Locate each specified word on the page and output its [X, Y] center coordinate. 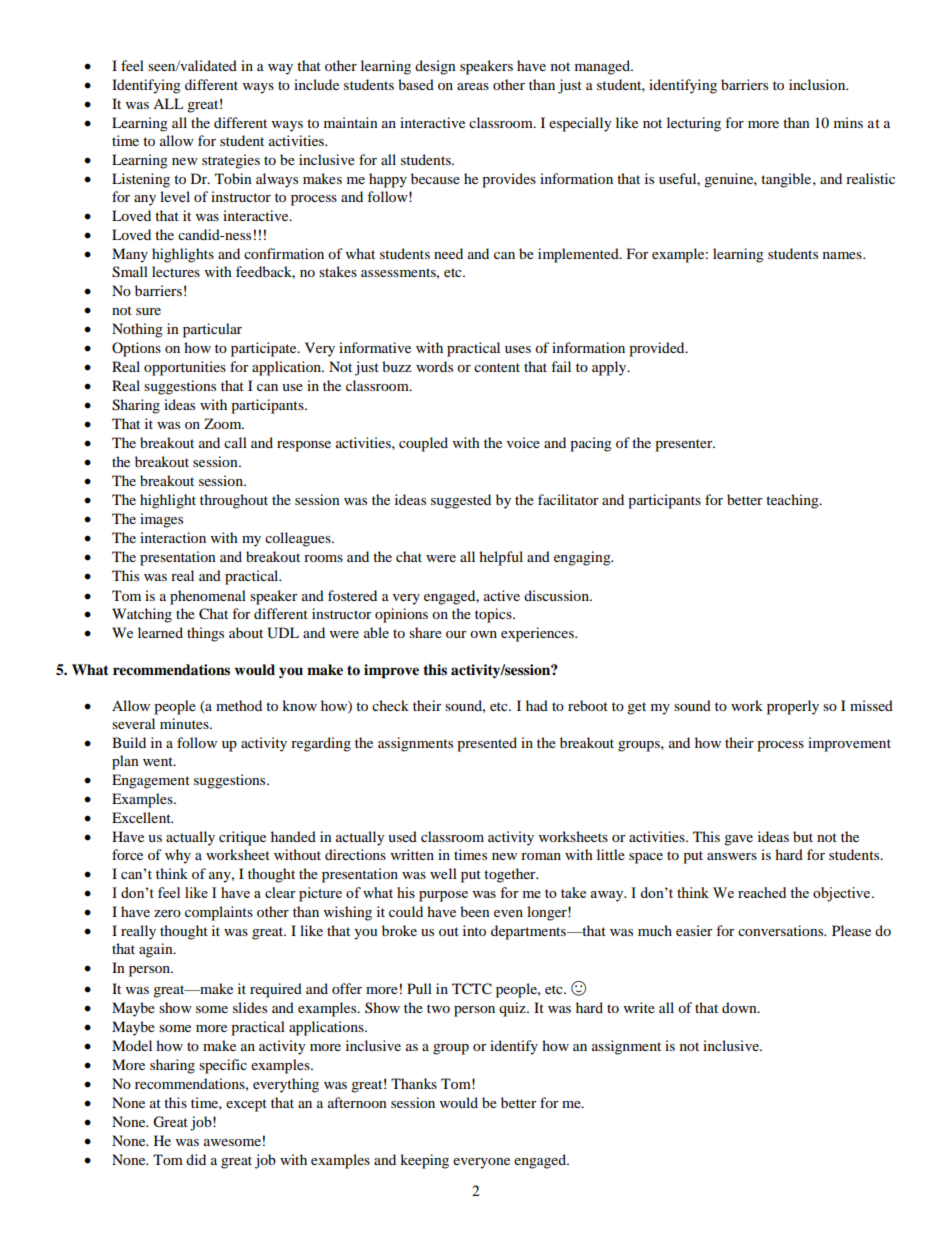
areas [473, 86]
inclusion [818, 84]
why [178, 856]
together [511, 875]
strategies [231, 161]
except [246, 1105]
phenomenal [208, 597]
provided [658, 349]
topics [494, 615]
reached [762, 892]
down [740, 1007]
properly [793, 707]
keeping [424, 1161]
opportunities [185, 368]
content [497, 367]
